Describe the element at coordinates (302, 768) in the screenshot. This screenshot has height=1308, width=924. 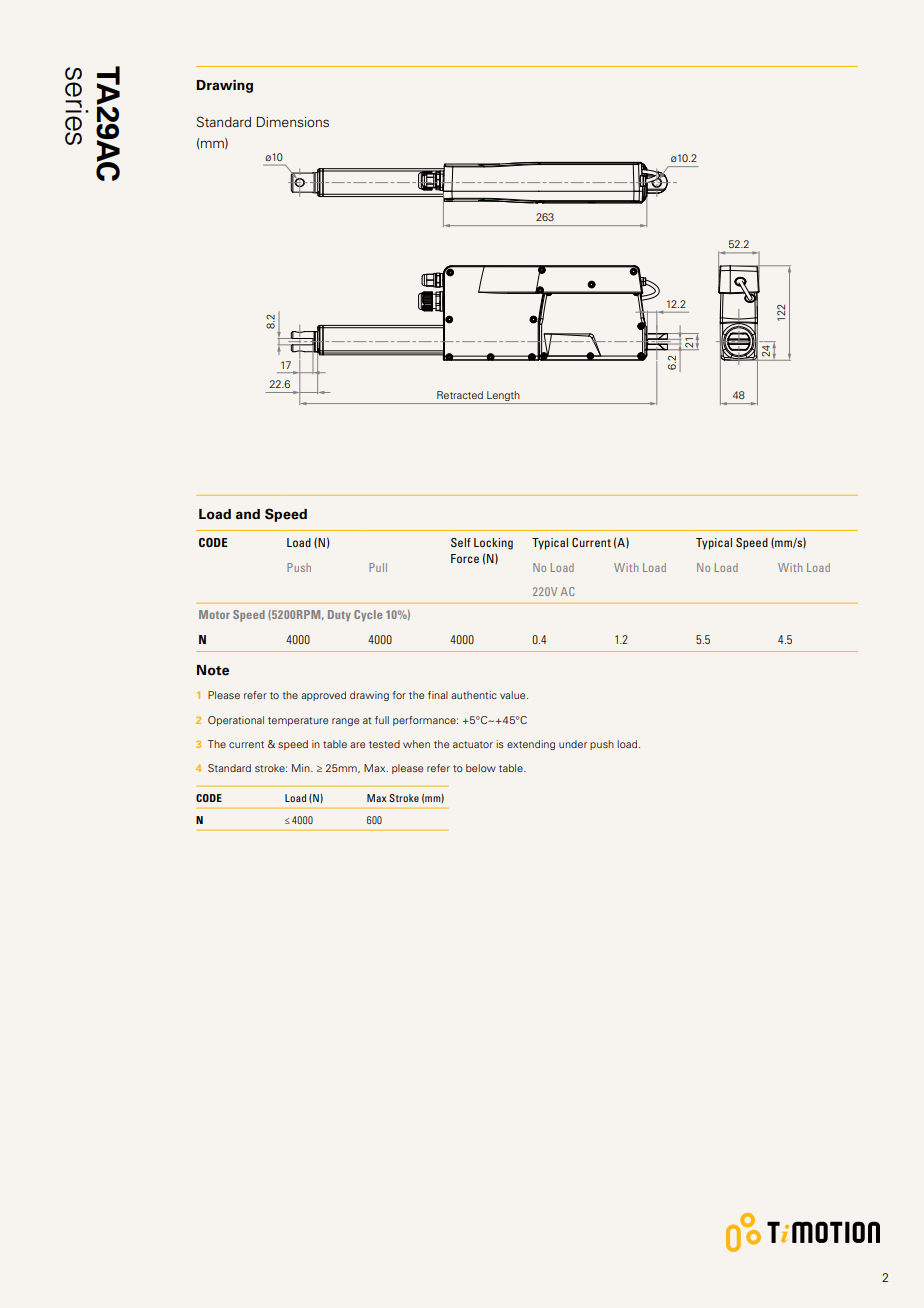
I see `Min` at that location.
